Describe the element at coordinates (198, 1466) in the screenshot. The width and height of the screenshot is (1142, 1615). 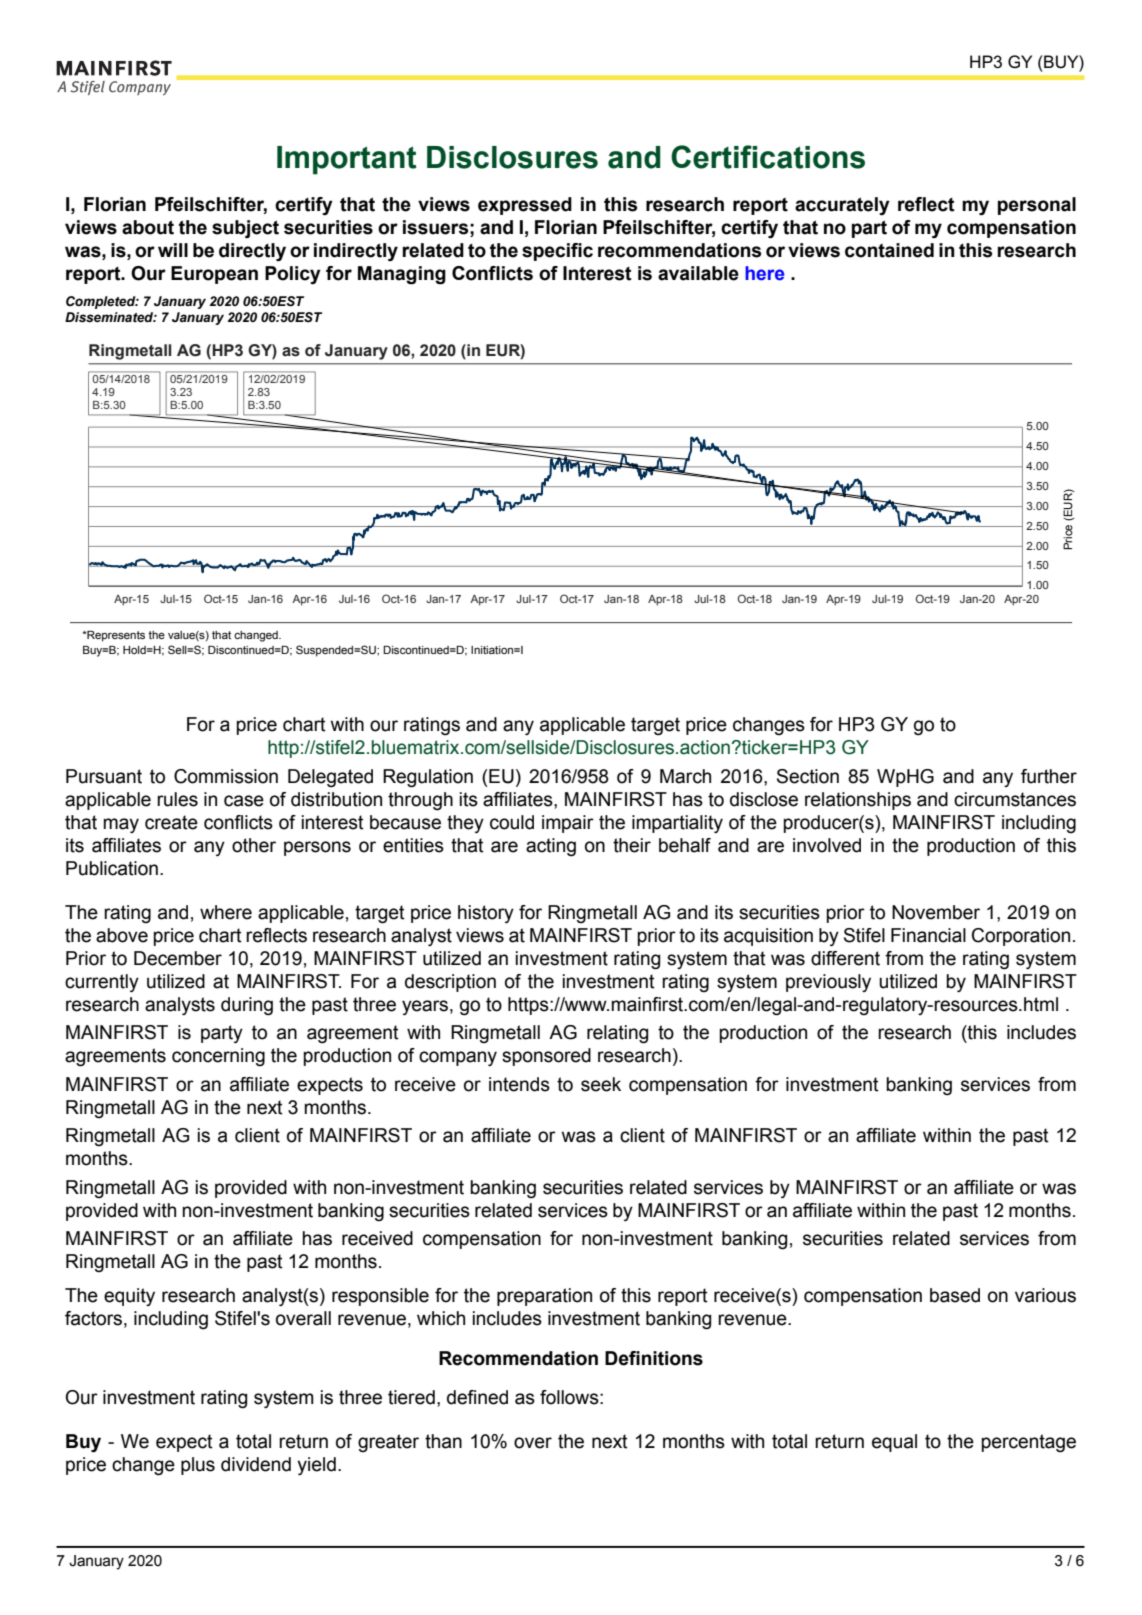
I see `plus` at that location.
